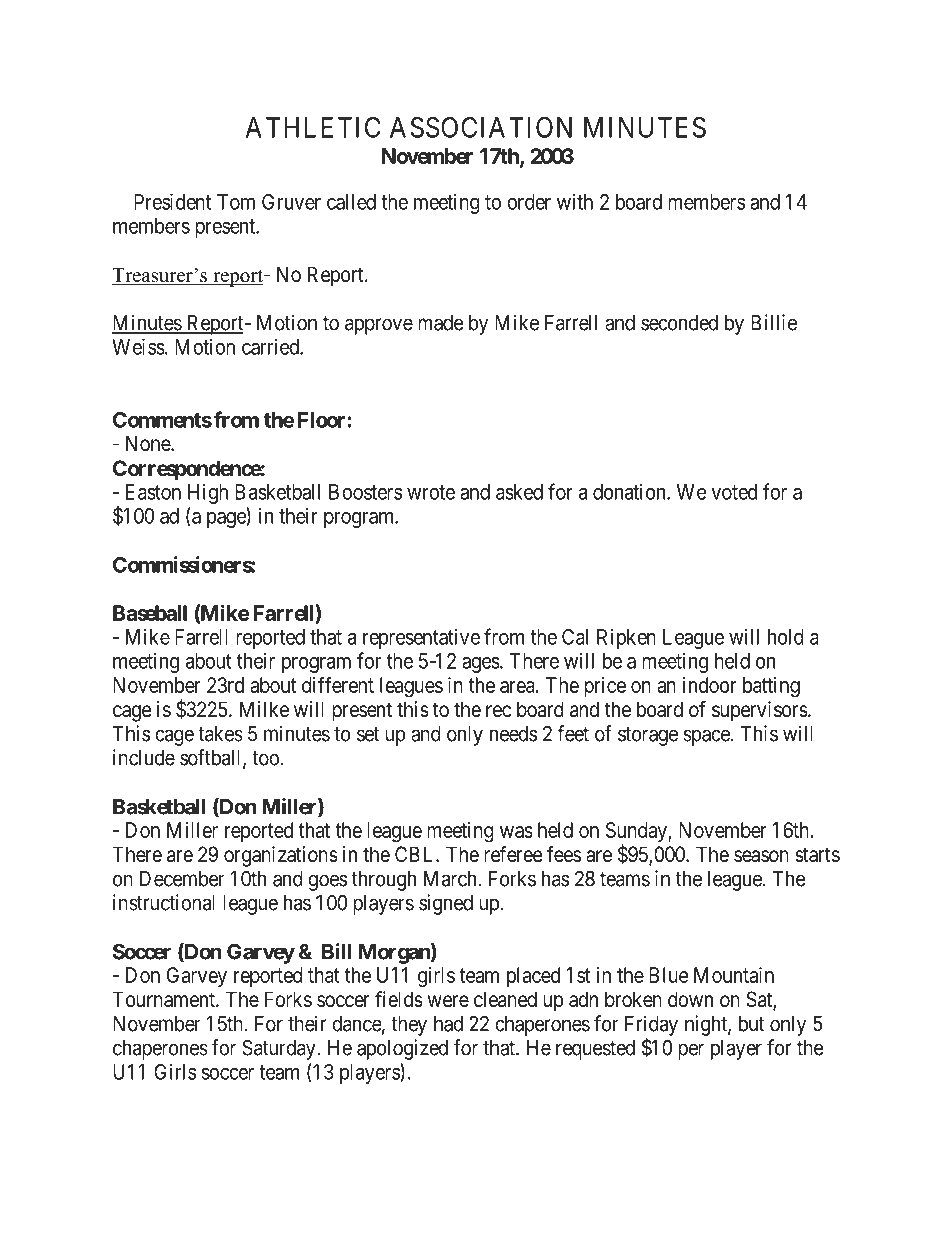 This screenshot has width=952, height=1233. Describe the element at coordinates (448, 1024) in the screenshot. I see `had` at that location.
